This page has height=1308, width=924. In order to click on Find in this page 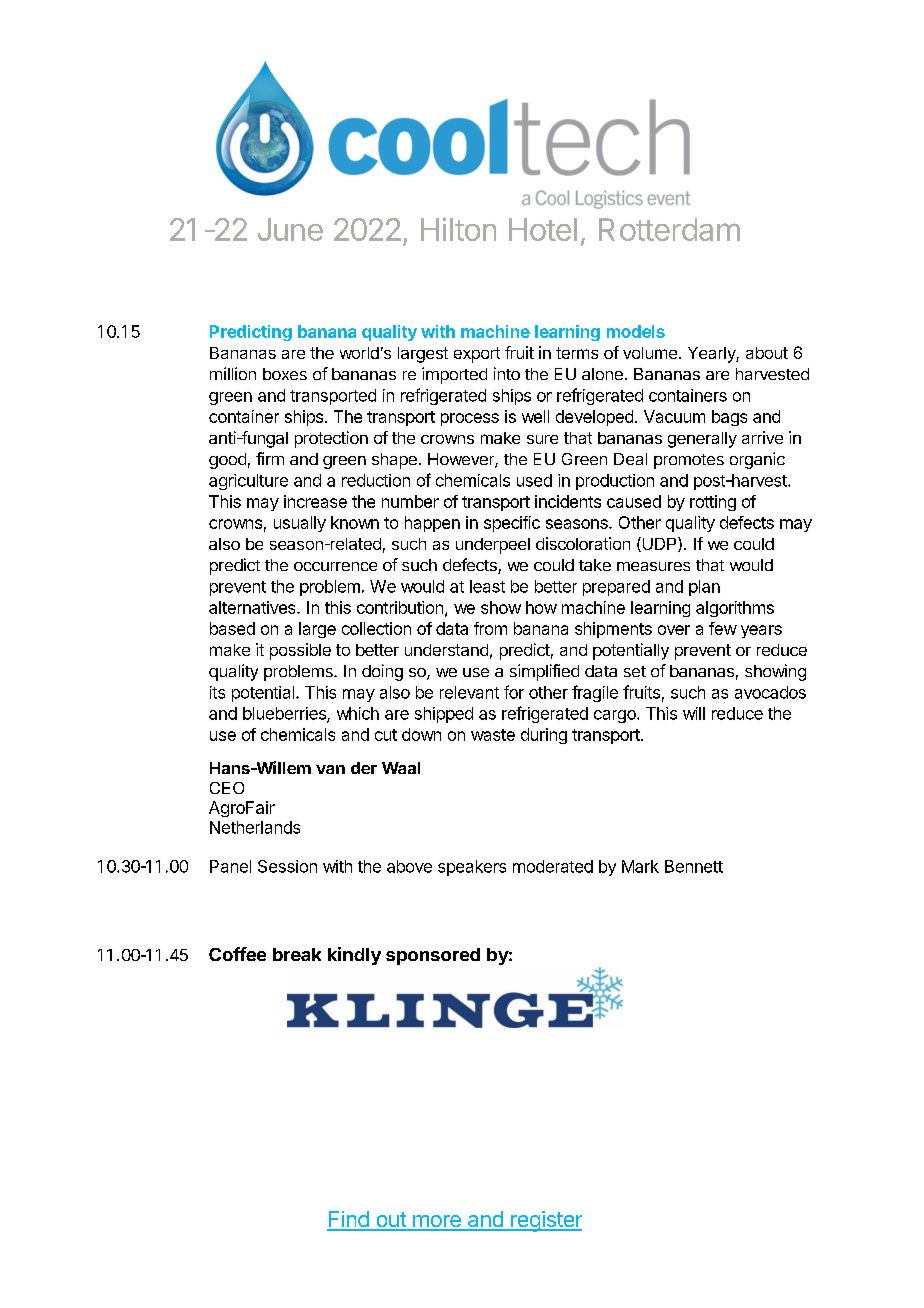, I will do `click(349, 1220)`.
